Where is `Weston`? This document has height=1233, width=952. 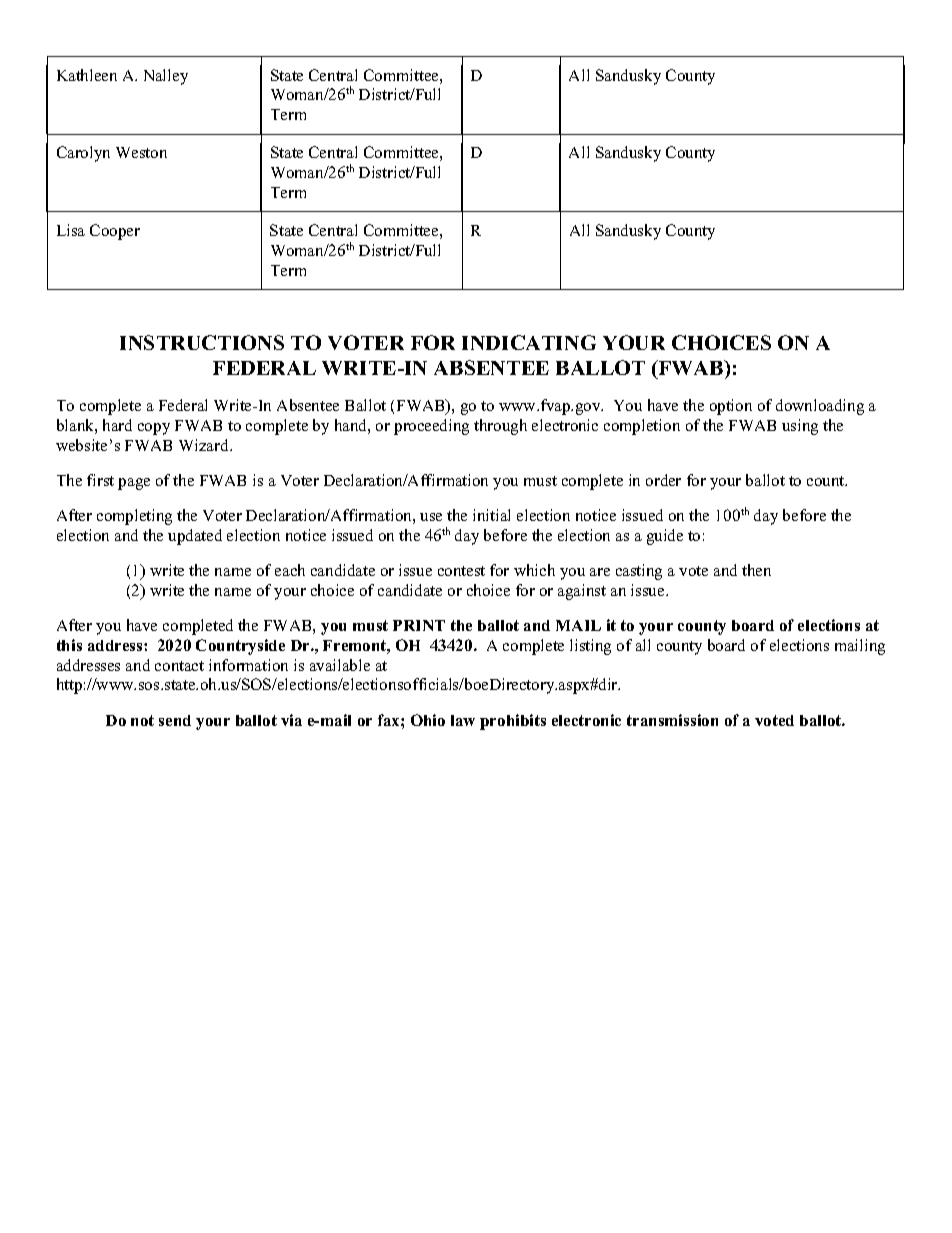 Weston is located at coordinates (141, 152).
